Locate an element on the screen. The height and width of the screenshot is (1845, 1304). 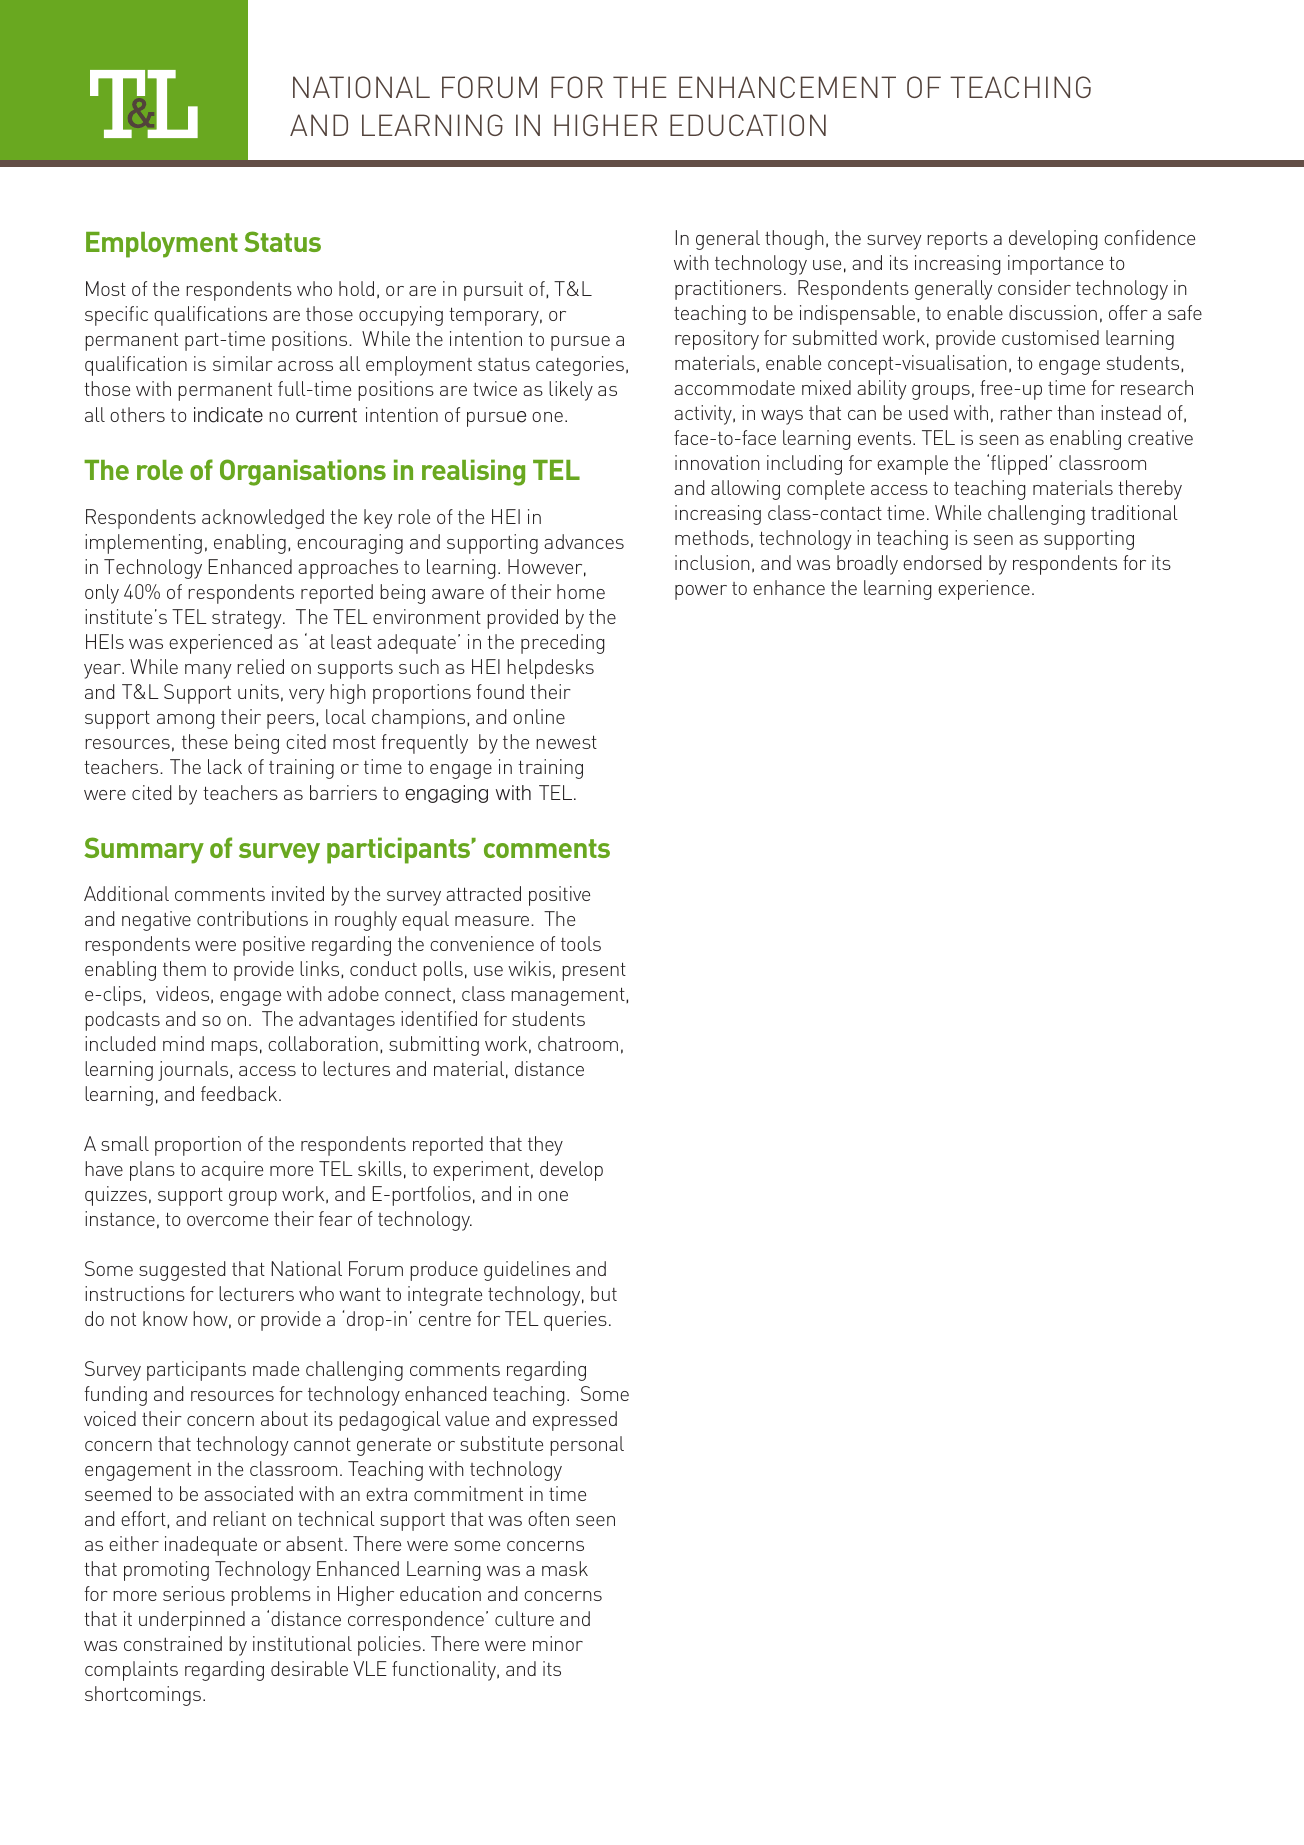
practitioners is located at coordinates (728, 290).
